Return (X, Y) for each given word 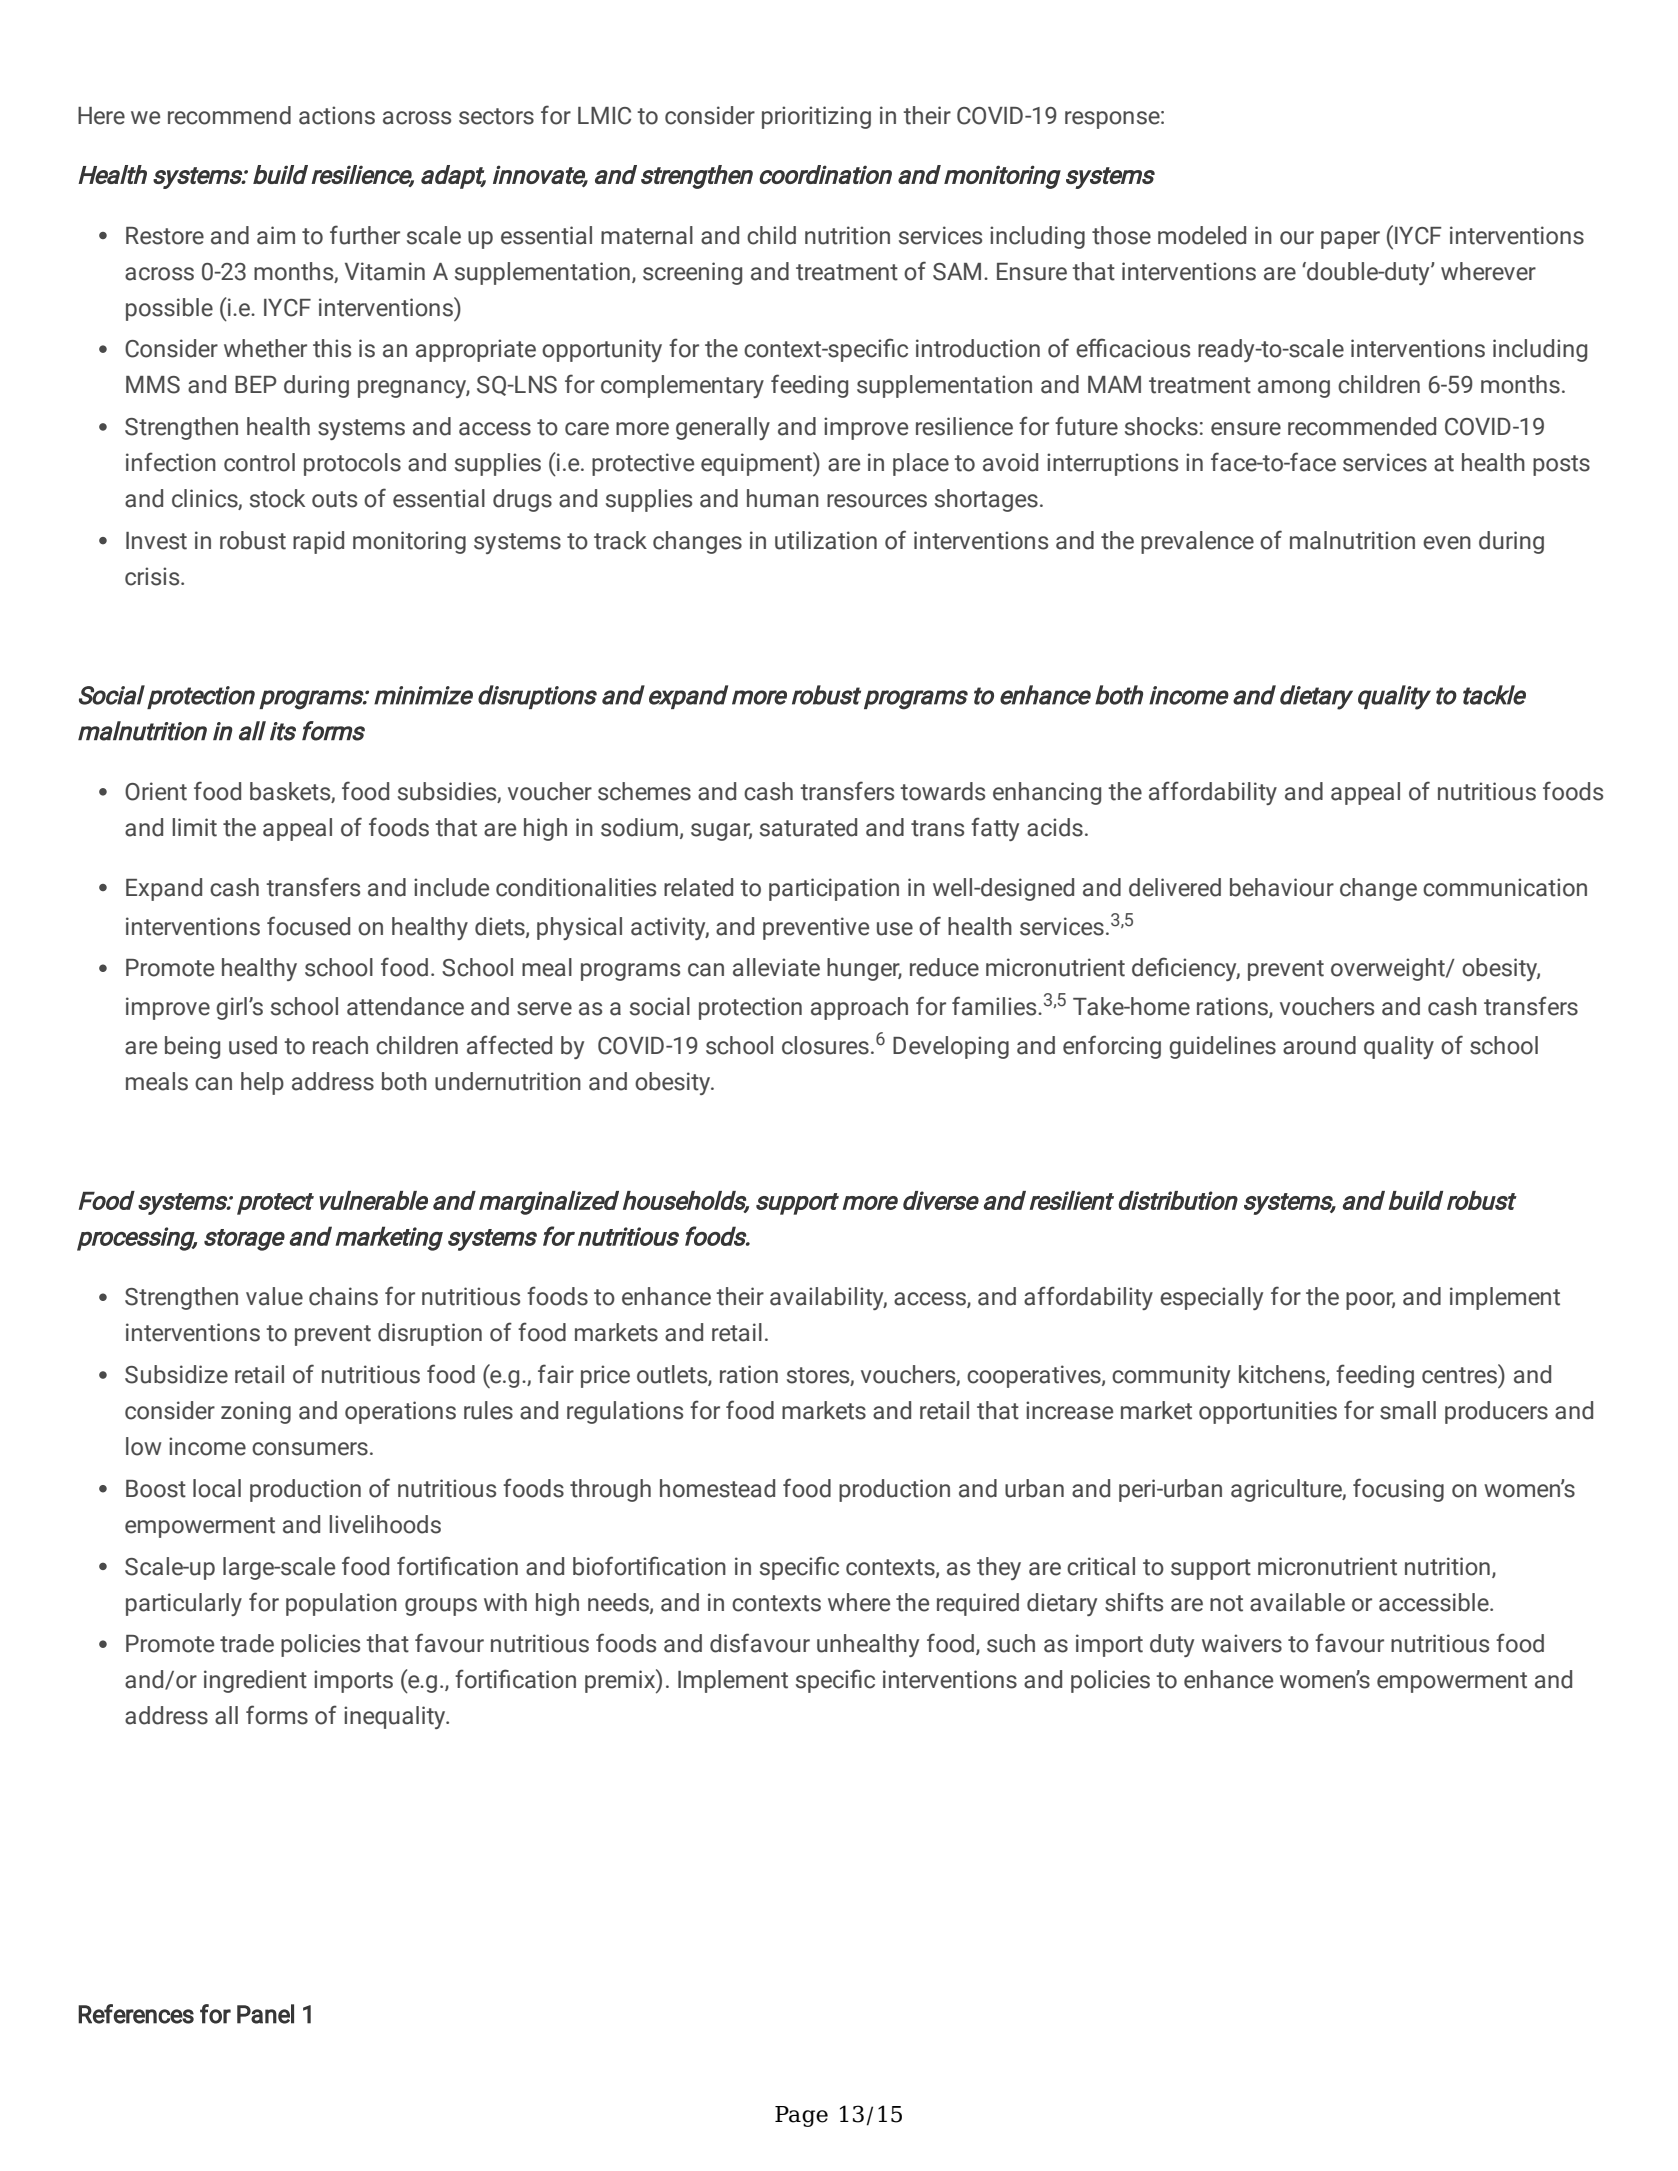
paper (1350, 240)
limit (194, 827)
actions (337, 115)
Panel (265, 2014)
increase (1069, 1410)
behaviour (1282, 887)
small (1408, 1410)
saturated (808, 827)
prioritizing (816, 117)
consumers (310, 1449)
